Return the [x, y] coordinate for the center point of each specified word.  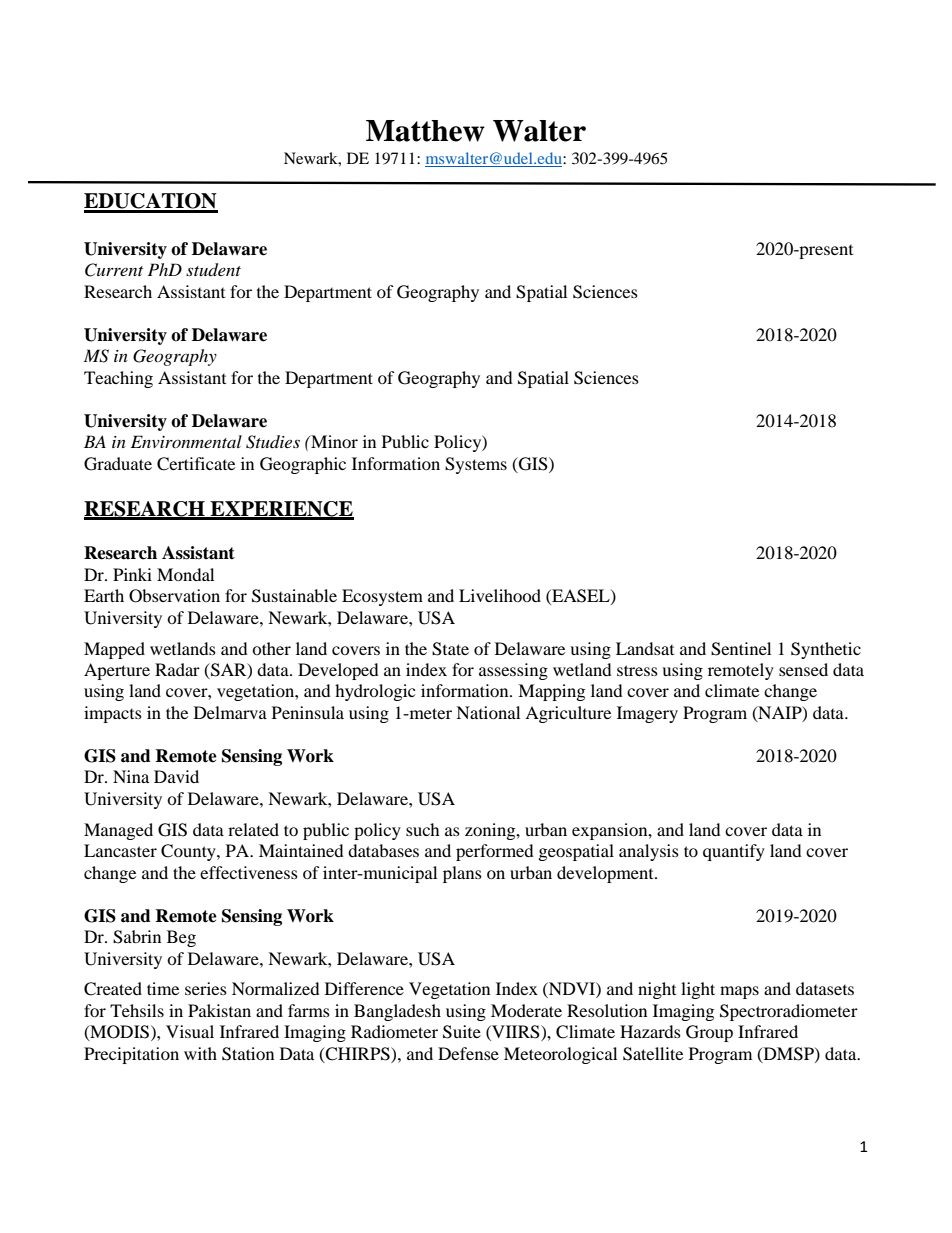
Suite [462, 1032]
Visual [190, 1031]
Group [709, 1033]
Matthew [425, 131]
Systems [476, 465]
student [213, 270]
